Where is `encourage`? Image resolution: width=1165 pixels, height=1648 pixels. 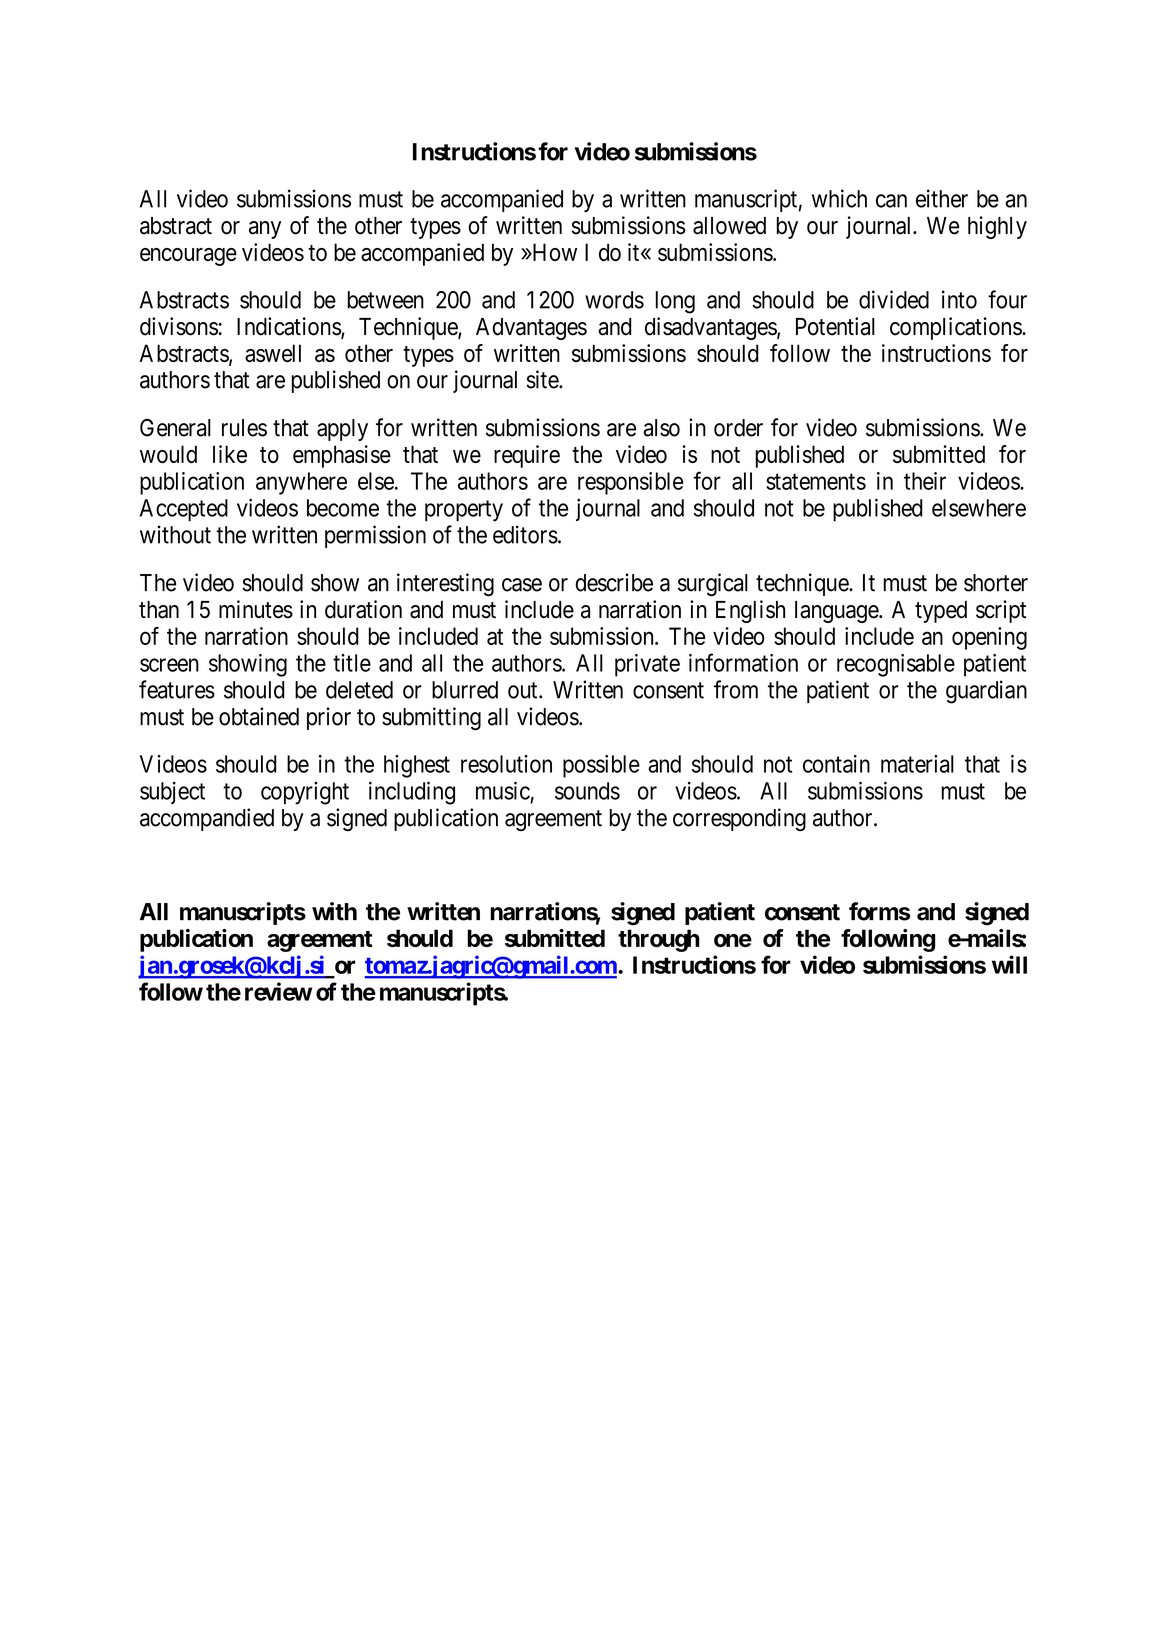
encourage is located at coordinates (188, 257).
